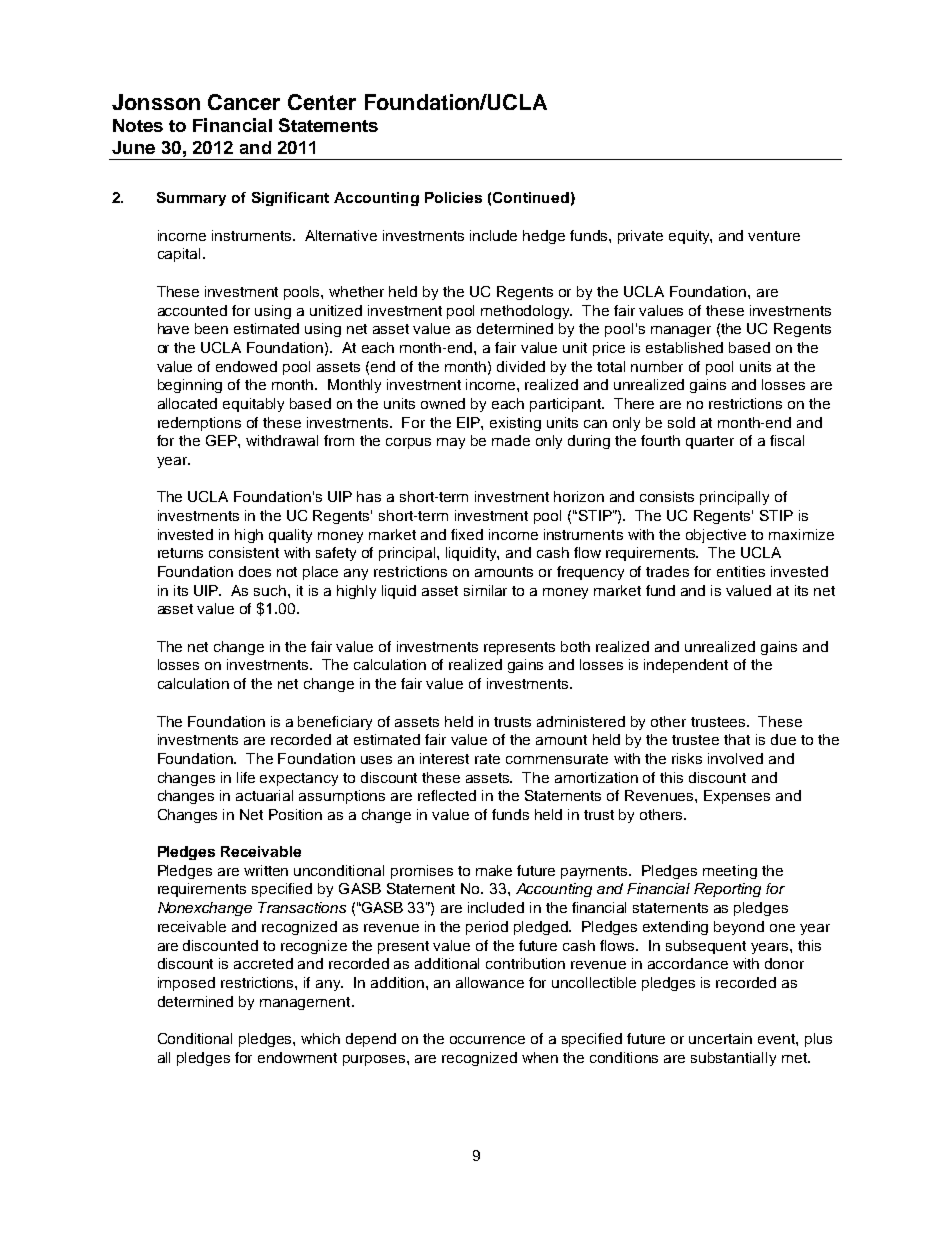 The height and width of the page is (1233, 952). I want to click on does, so click(255, 571).
